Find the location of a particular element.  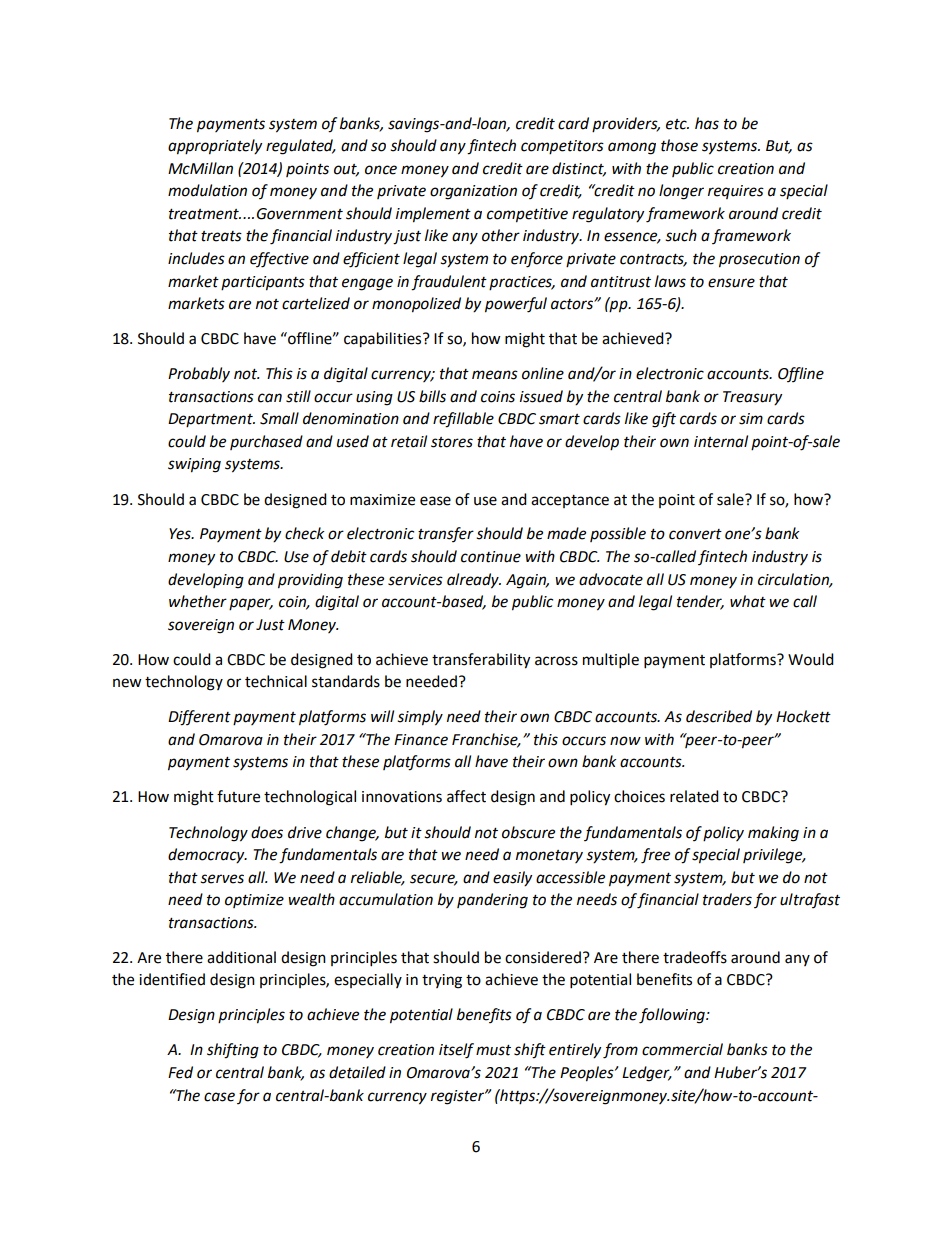

commercial is located at coordinates (682, 1049).
